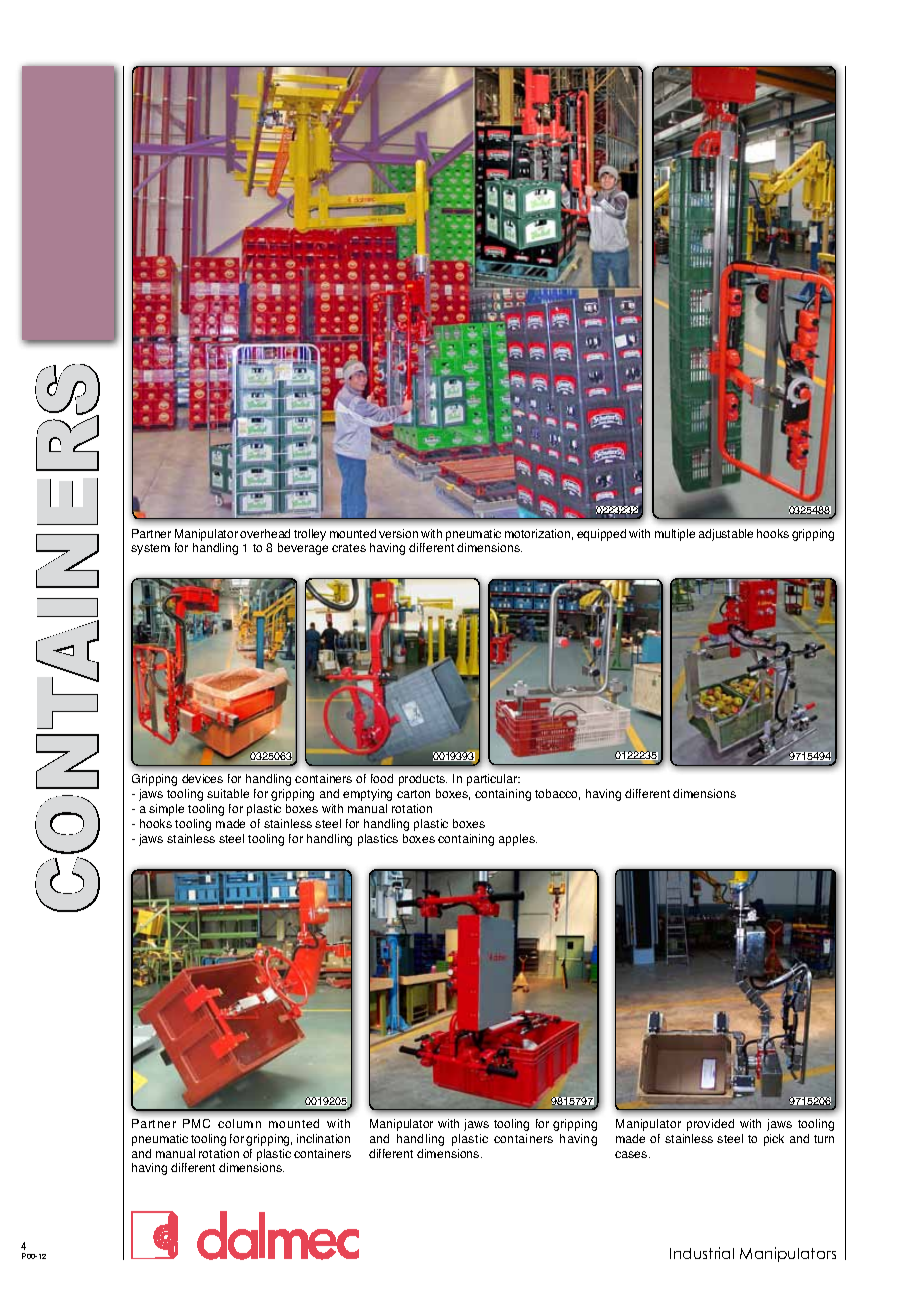 The image size is (924, 1308). What do you see at coordinates (166, 810) in the document?
I see `simple` at bounding box center [166, 810].
